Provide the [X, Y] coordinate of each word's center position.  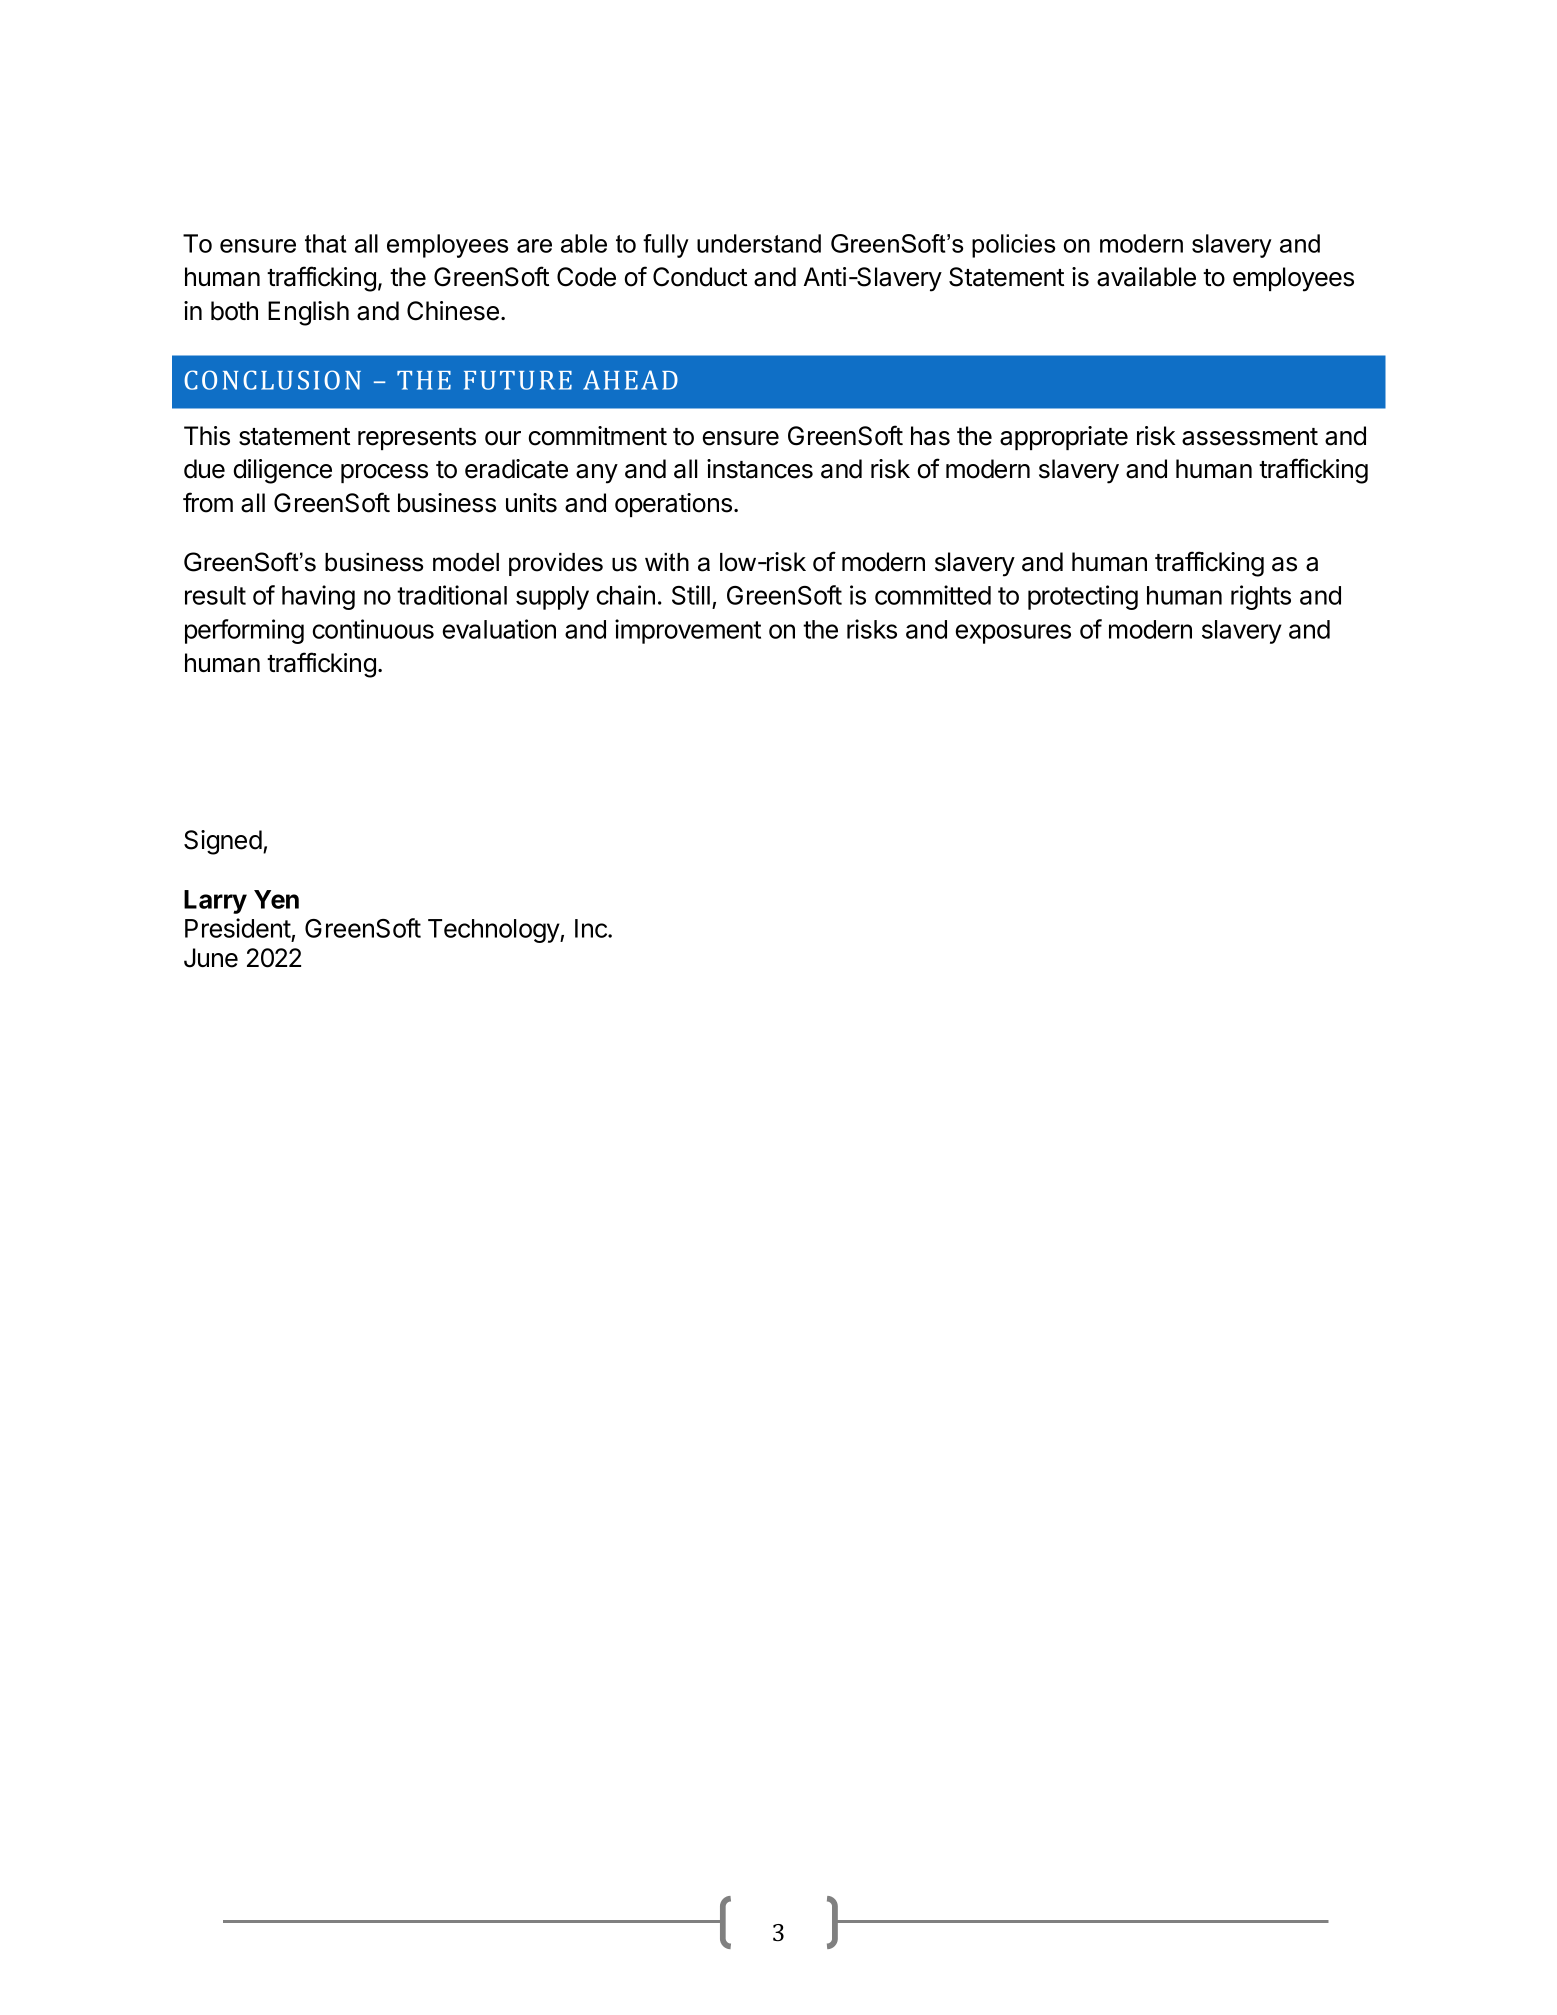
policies [1013, 246]
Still [691, 595]
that [326, 243]
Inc [592, 928]
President [238, 929]
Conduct [700, 277]
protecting [1083, 597]
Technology [494, 931]
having [318, 597]
